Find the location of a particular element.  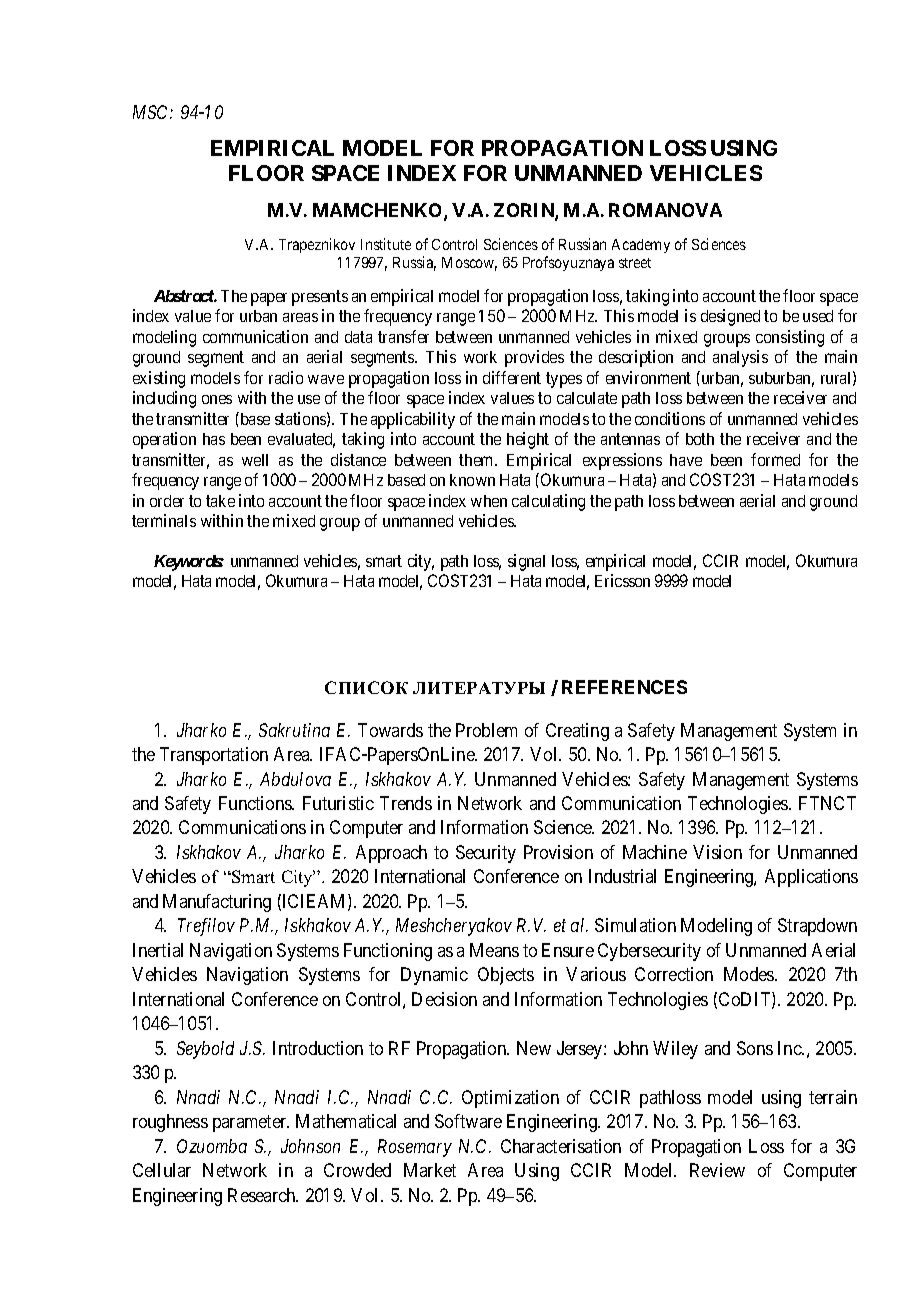

Manufacturing is located at coordinates (217, 903).
